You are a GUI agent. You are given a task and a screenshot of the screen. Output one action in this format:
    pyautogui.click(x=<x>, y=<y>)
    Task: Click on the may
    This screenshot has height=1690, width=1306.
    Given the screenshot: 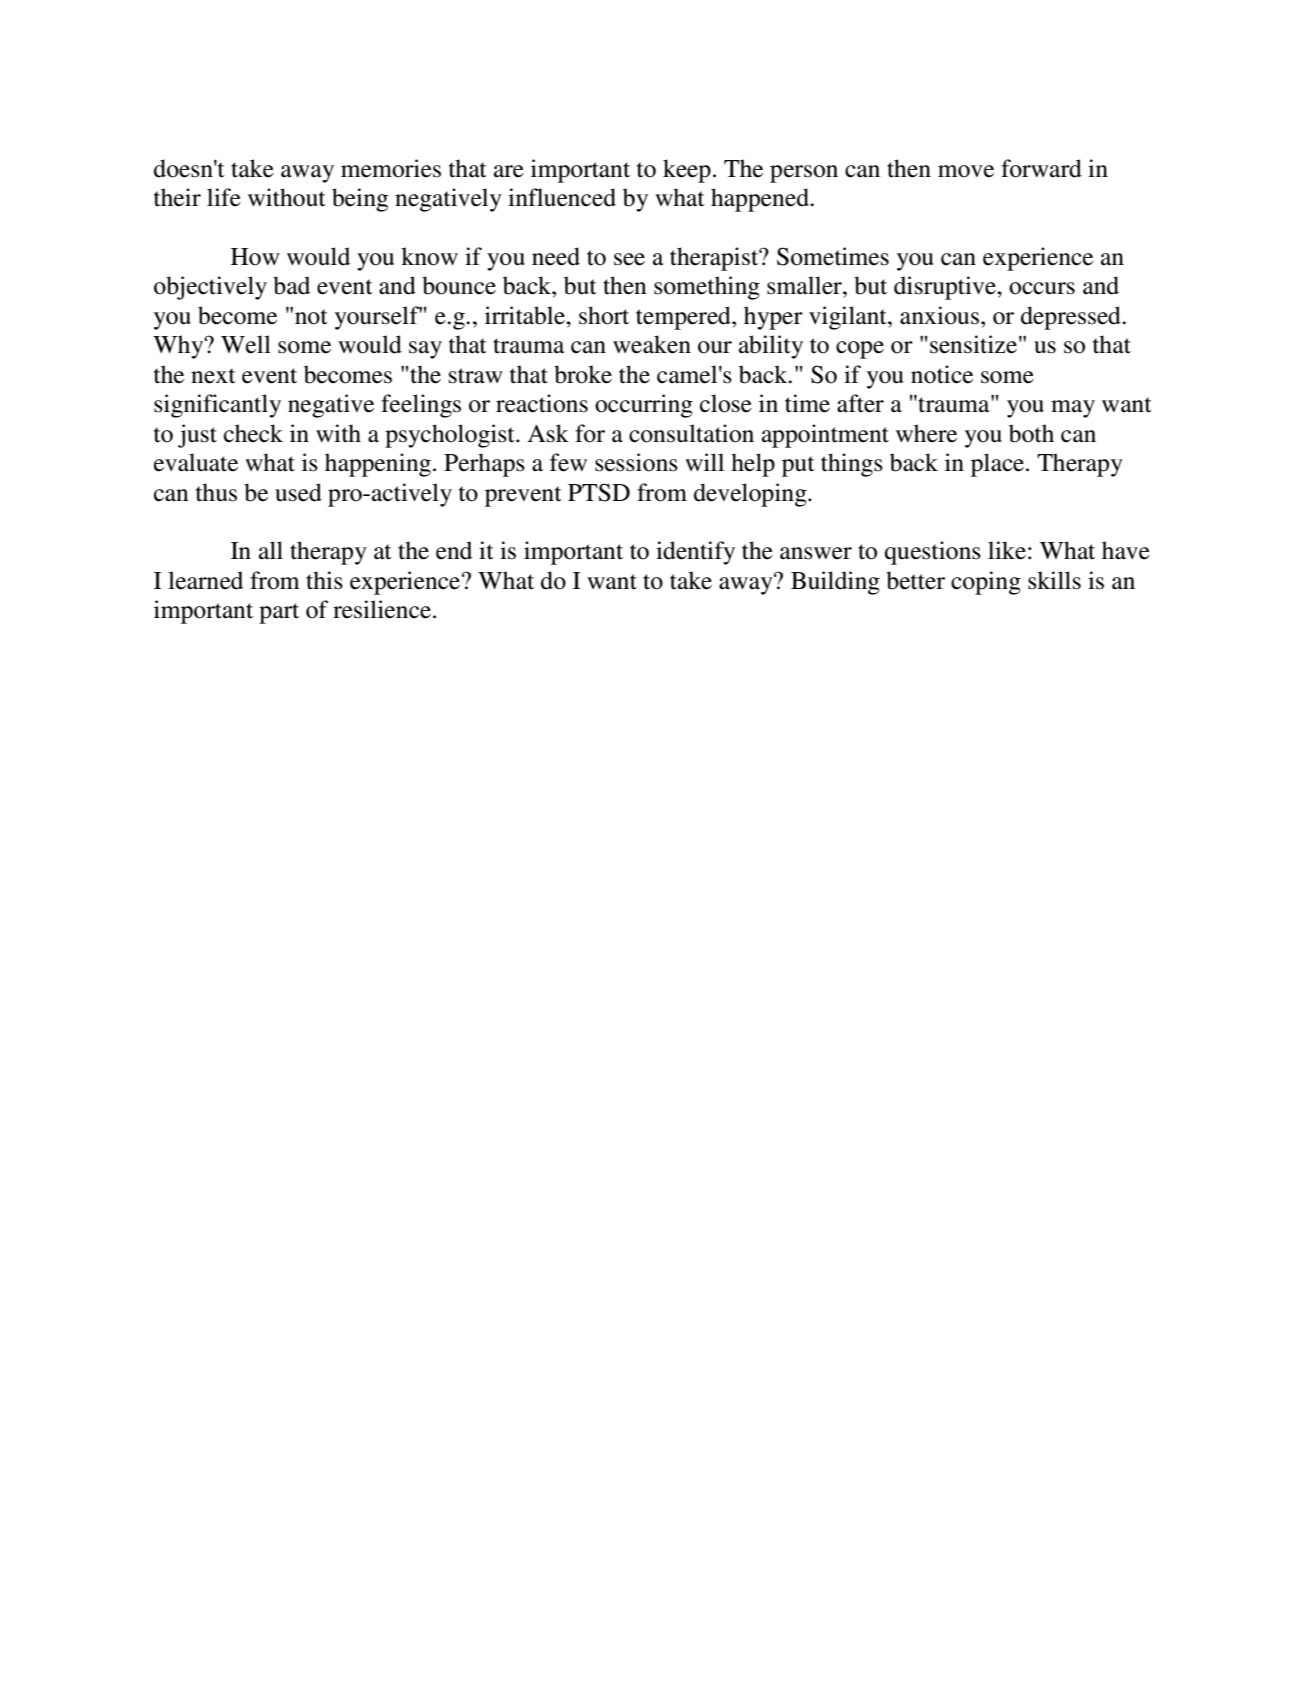 What is the action you would take?
    pyautogui.click(x=1073, y=409)
